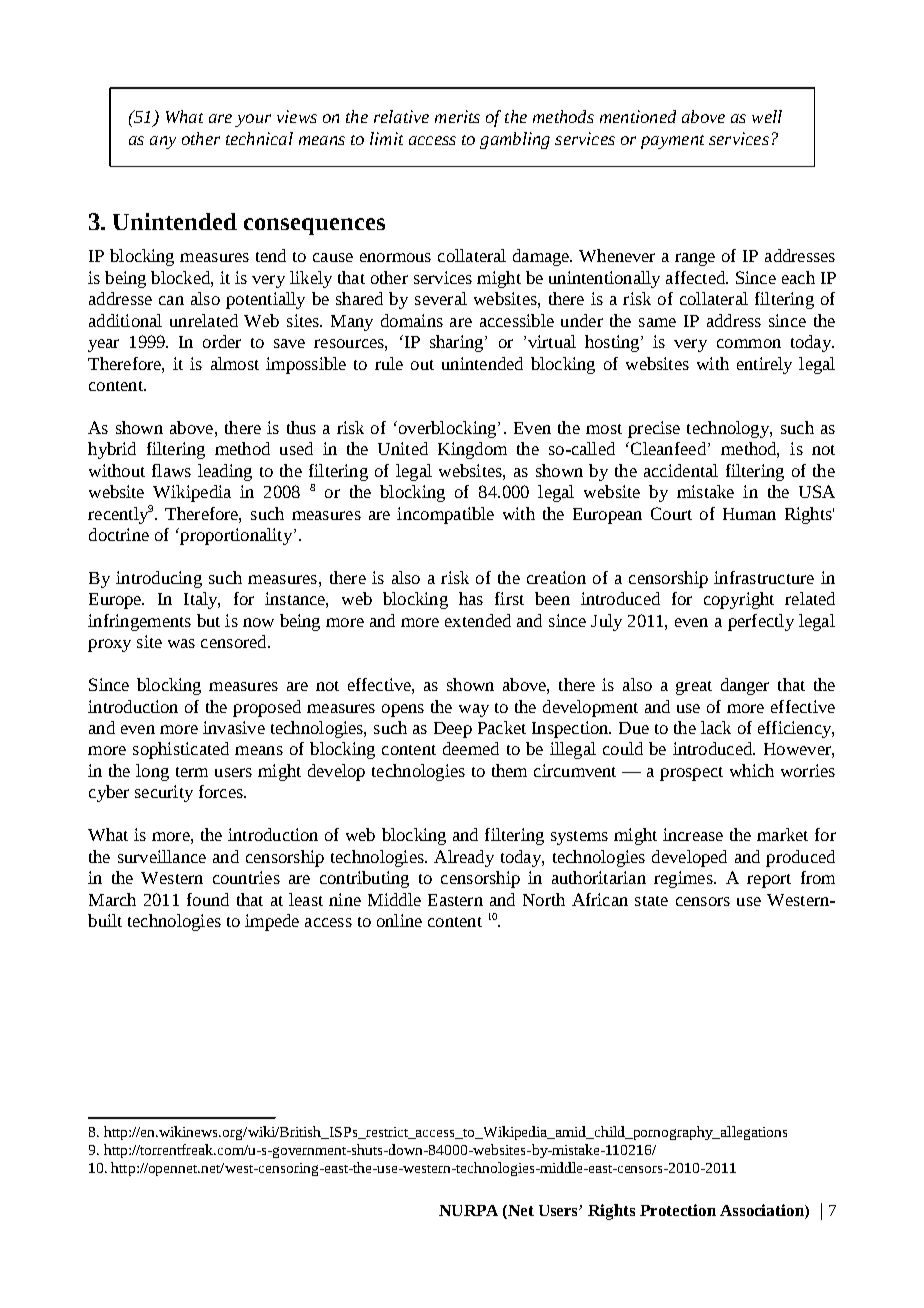 This page has width=924, height=1308. What do you see at coordinates (272, 922) in the page?
I see `impede` at bounding box center [272, 922].
